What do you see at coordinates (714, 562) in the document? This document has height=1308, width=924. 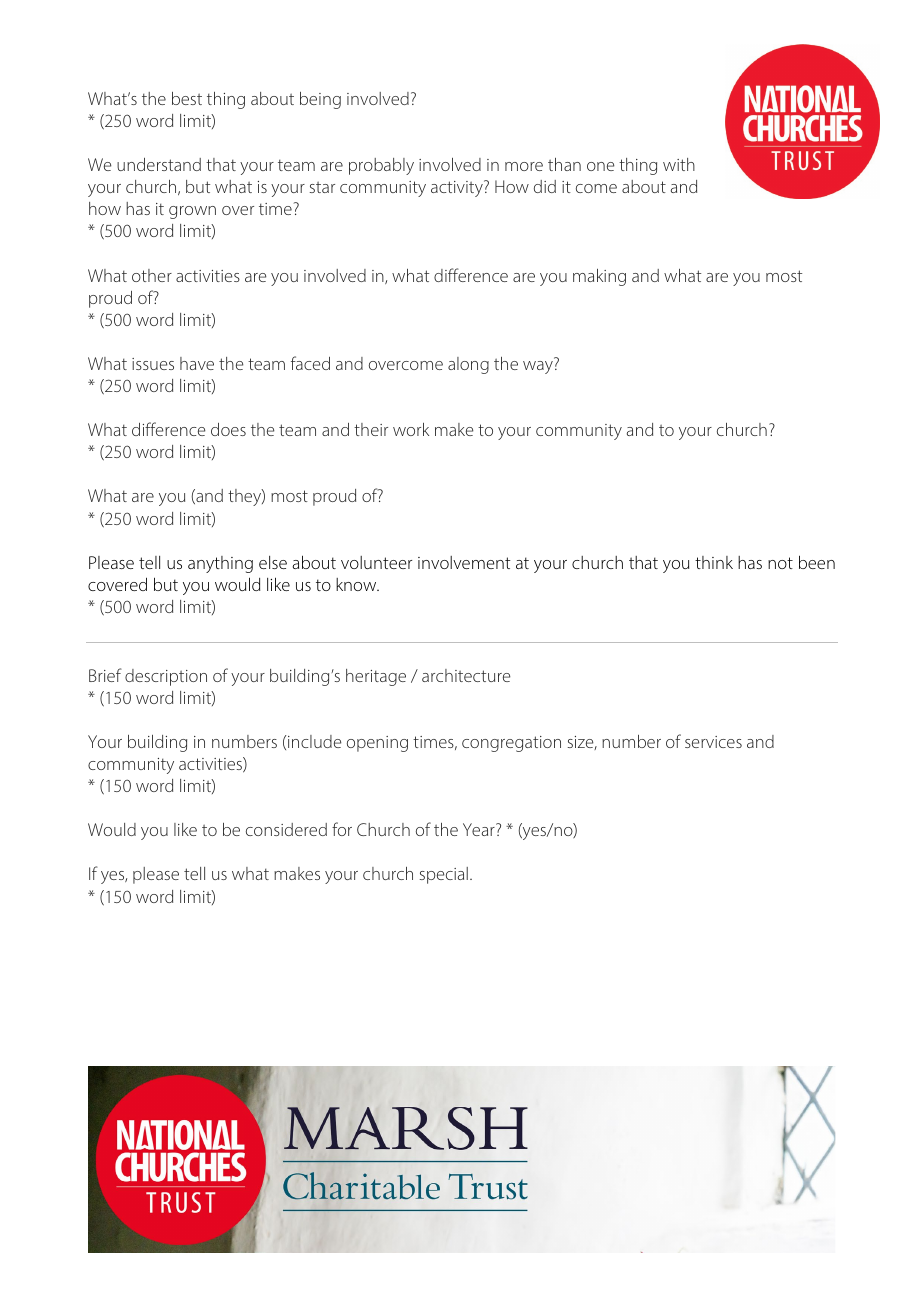 I see `think` at bounding box center [714, 562].
